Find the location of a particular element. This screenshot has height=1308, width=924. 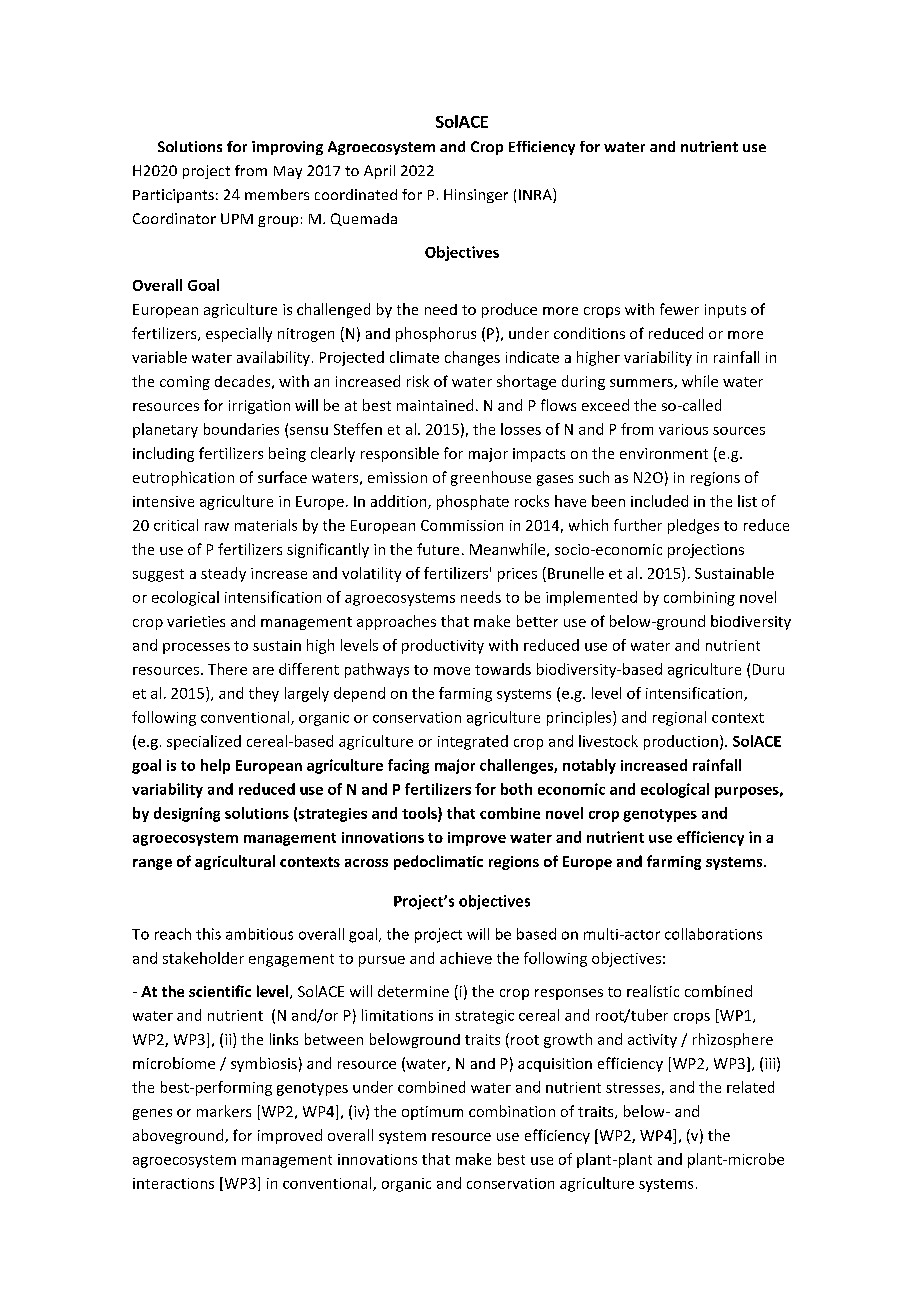

collaborations is located at coordinates (713, 934).
